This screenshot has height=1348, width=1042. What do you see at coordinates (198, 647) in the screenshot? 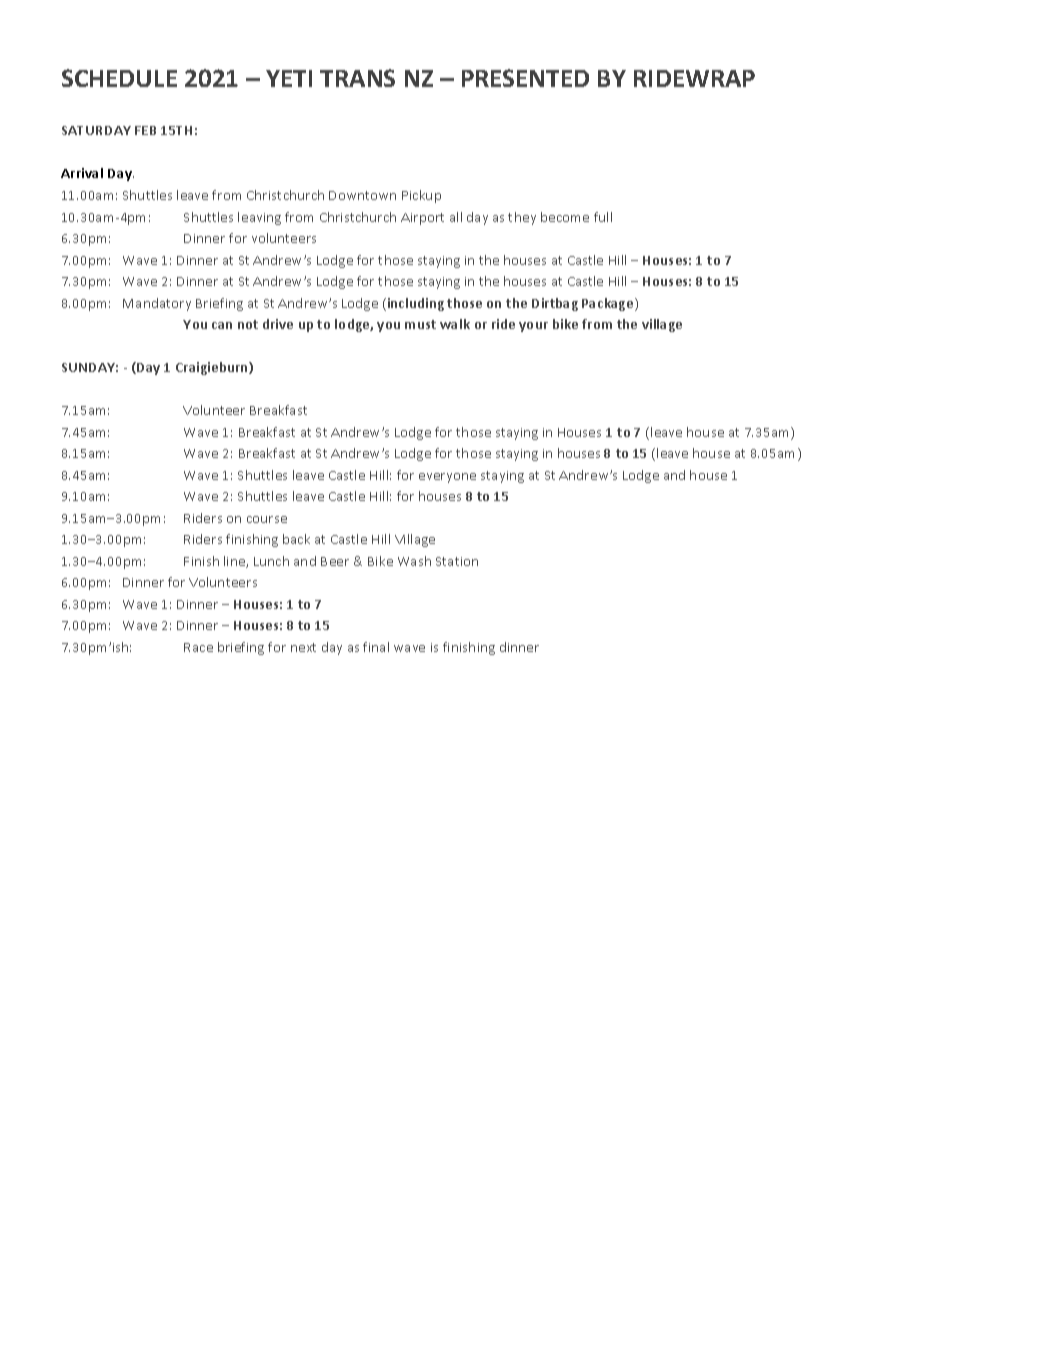
I see `Race` at bounding box center [198, 647].
